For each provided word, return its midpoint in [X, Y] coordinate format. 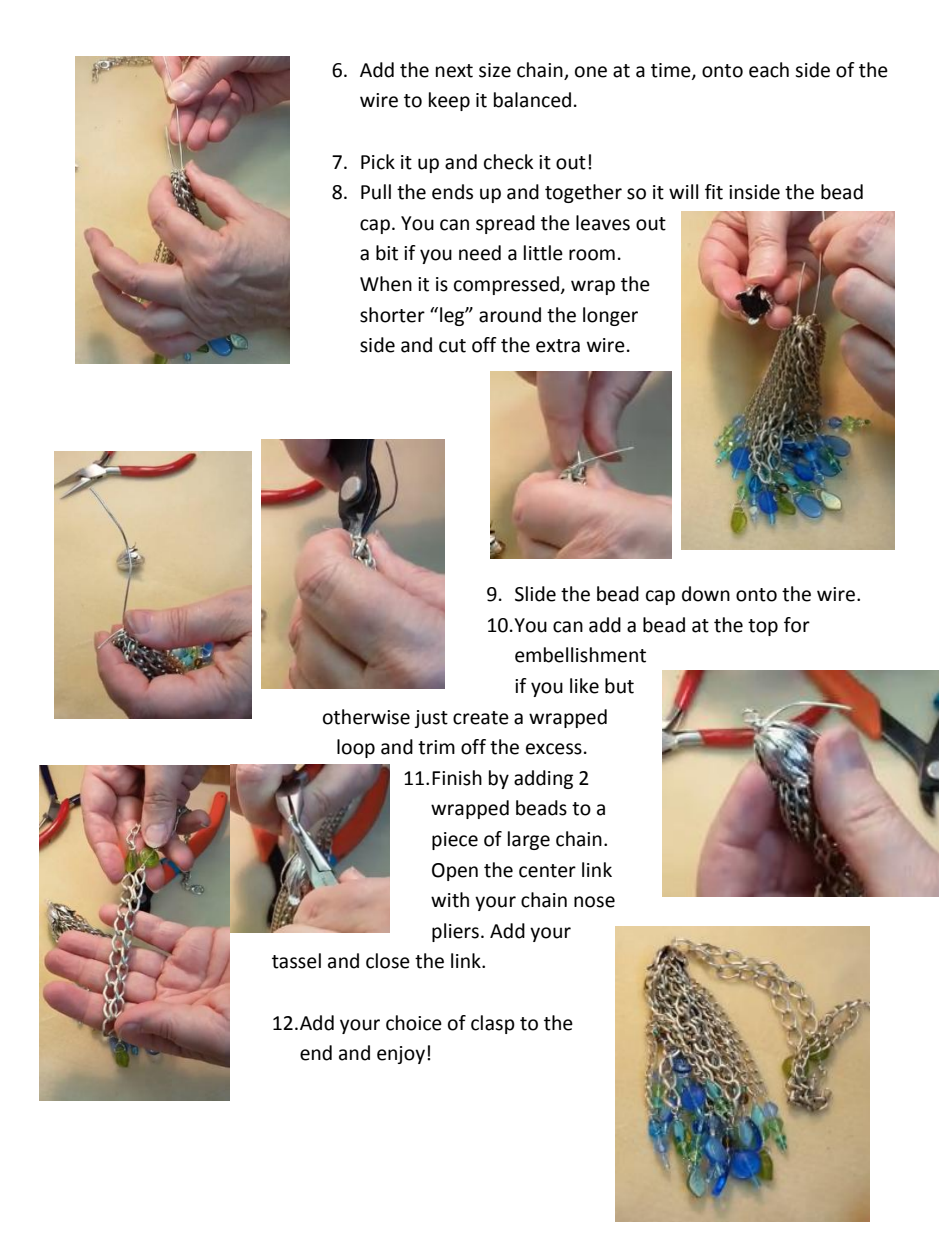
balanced [532, 100]
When [386, 284]
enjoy [401, 1055]
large [529, 840]
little [543, 253]
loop [356, 748]
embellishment [580, 655]
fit [714, 192]
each [769, 70]
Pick [378, 162]
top [763, 627]
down [706, 594]
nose [594, 902]
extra [558, 346]
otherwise [366, 717]
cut [452, 346]
